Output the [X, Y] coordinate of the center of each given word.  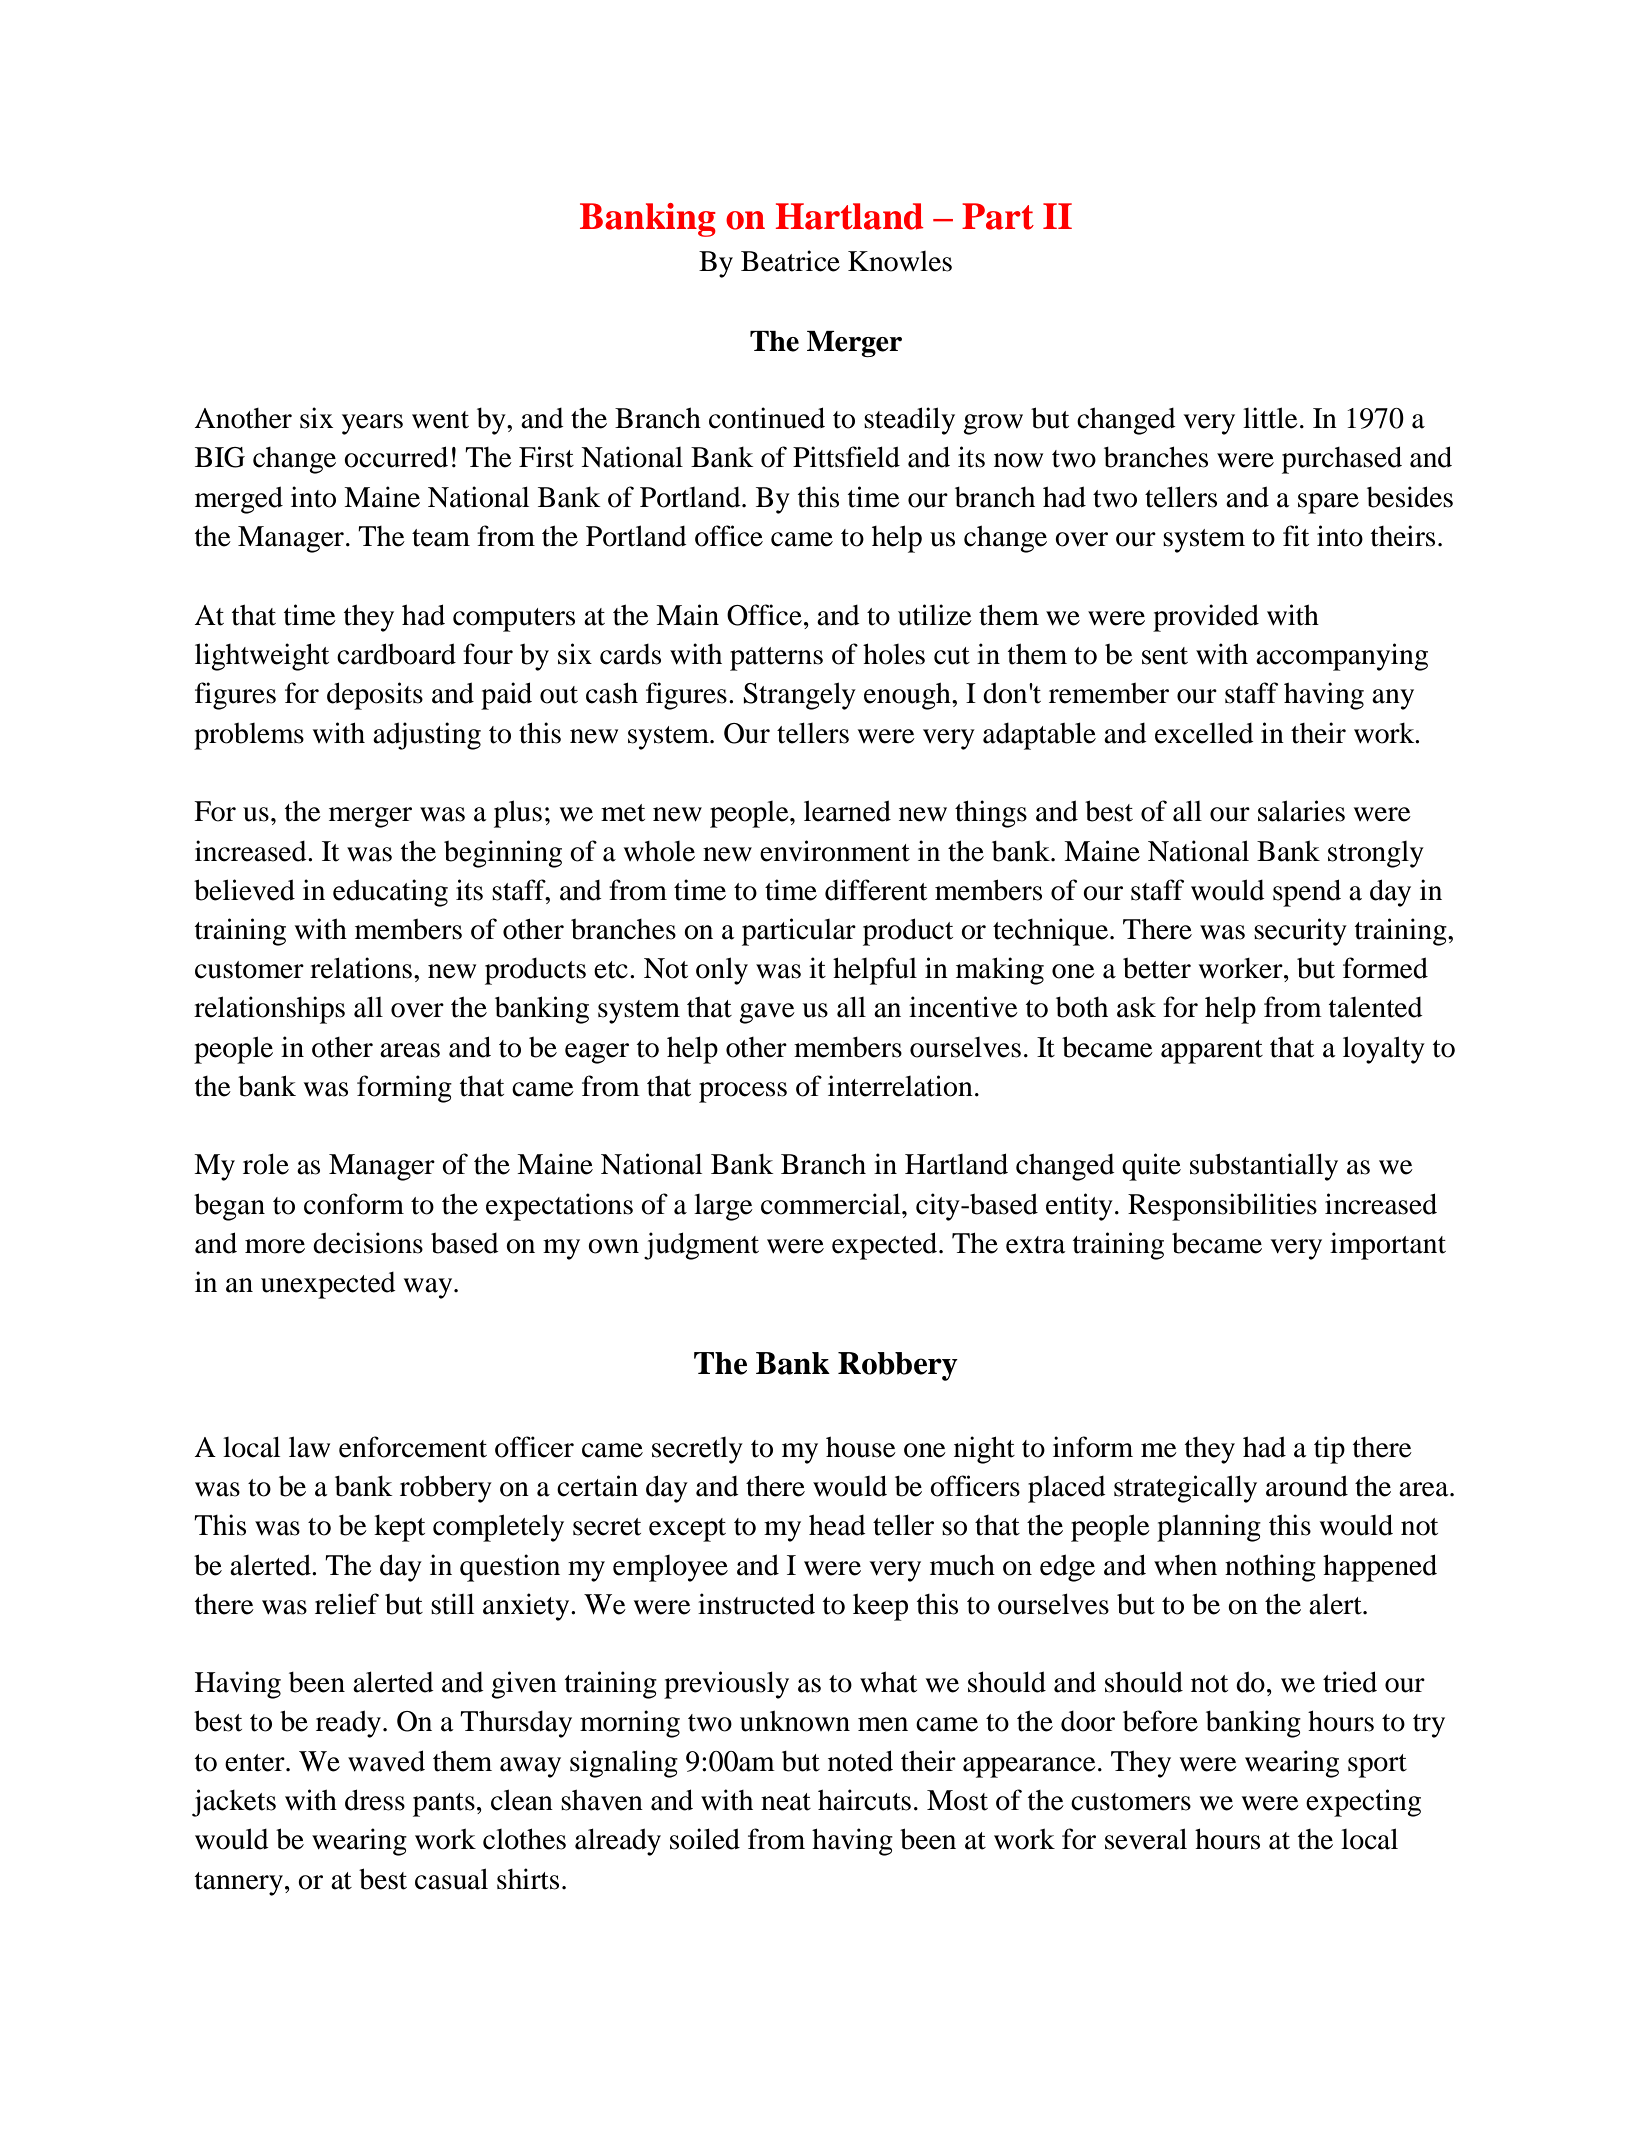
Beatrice [790, 261]
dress [375, 1800]
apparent [1212, 1052]
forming [404, 1089]
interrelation [900, 1086]
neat [786, 1802]
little [1270, 418]
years [372, 424]
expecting [1363, 1803]
